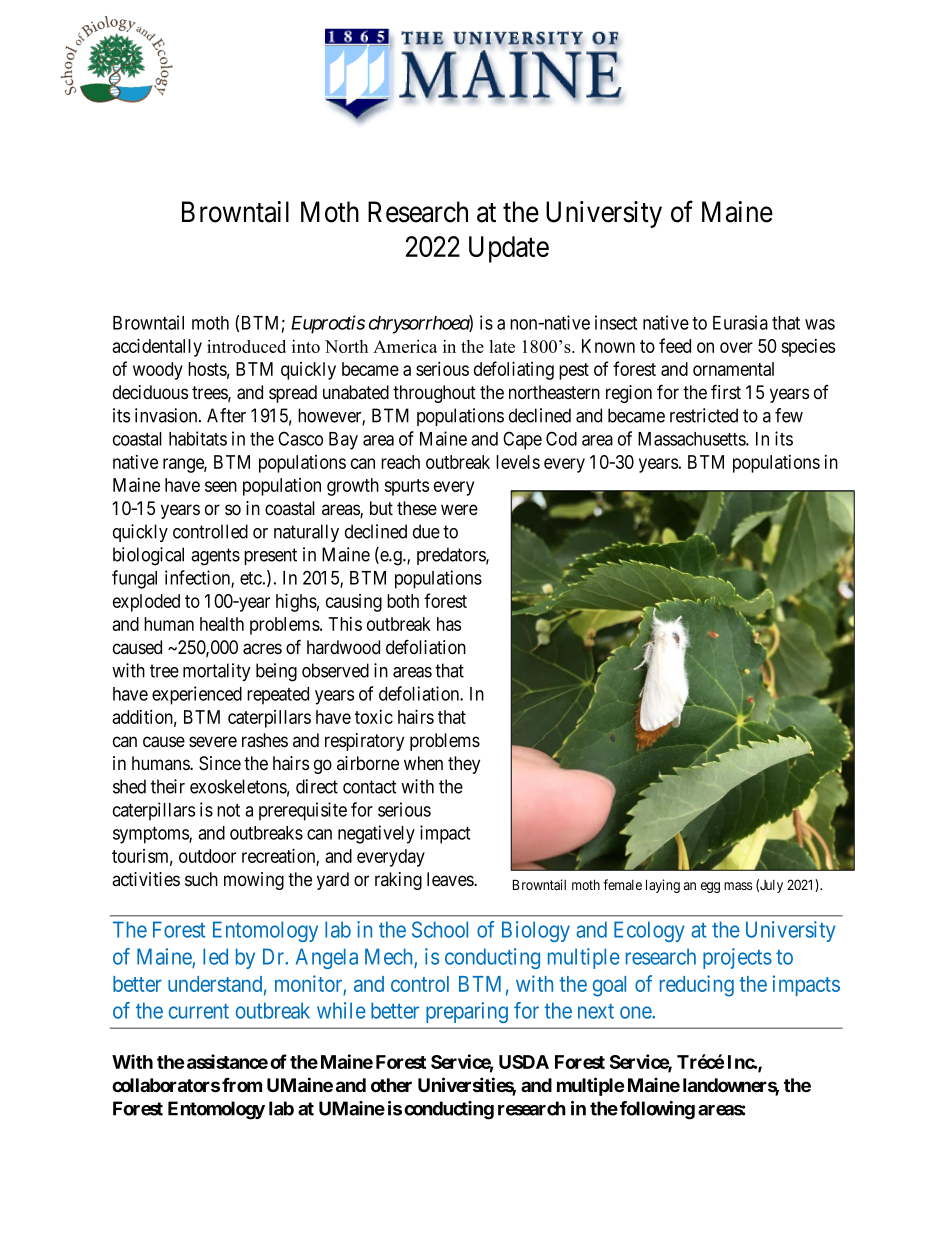  Describe the element at coordinates (710, 887) in the page. I see `egg` at that location.
